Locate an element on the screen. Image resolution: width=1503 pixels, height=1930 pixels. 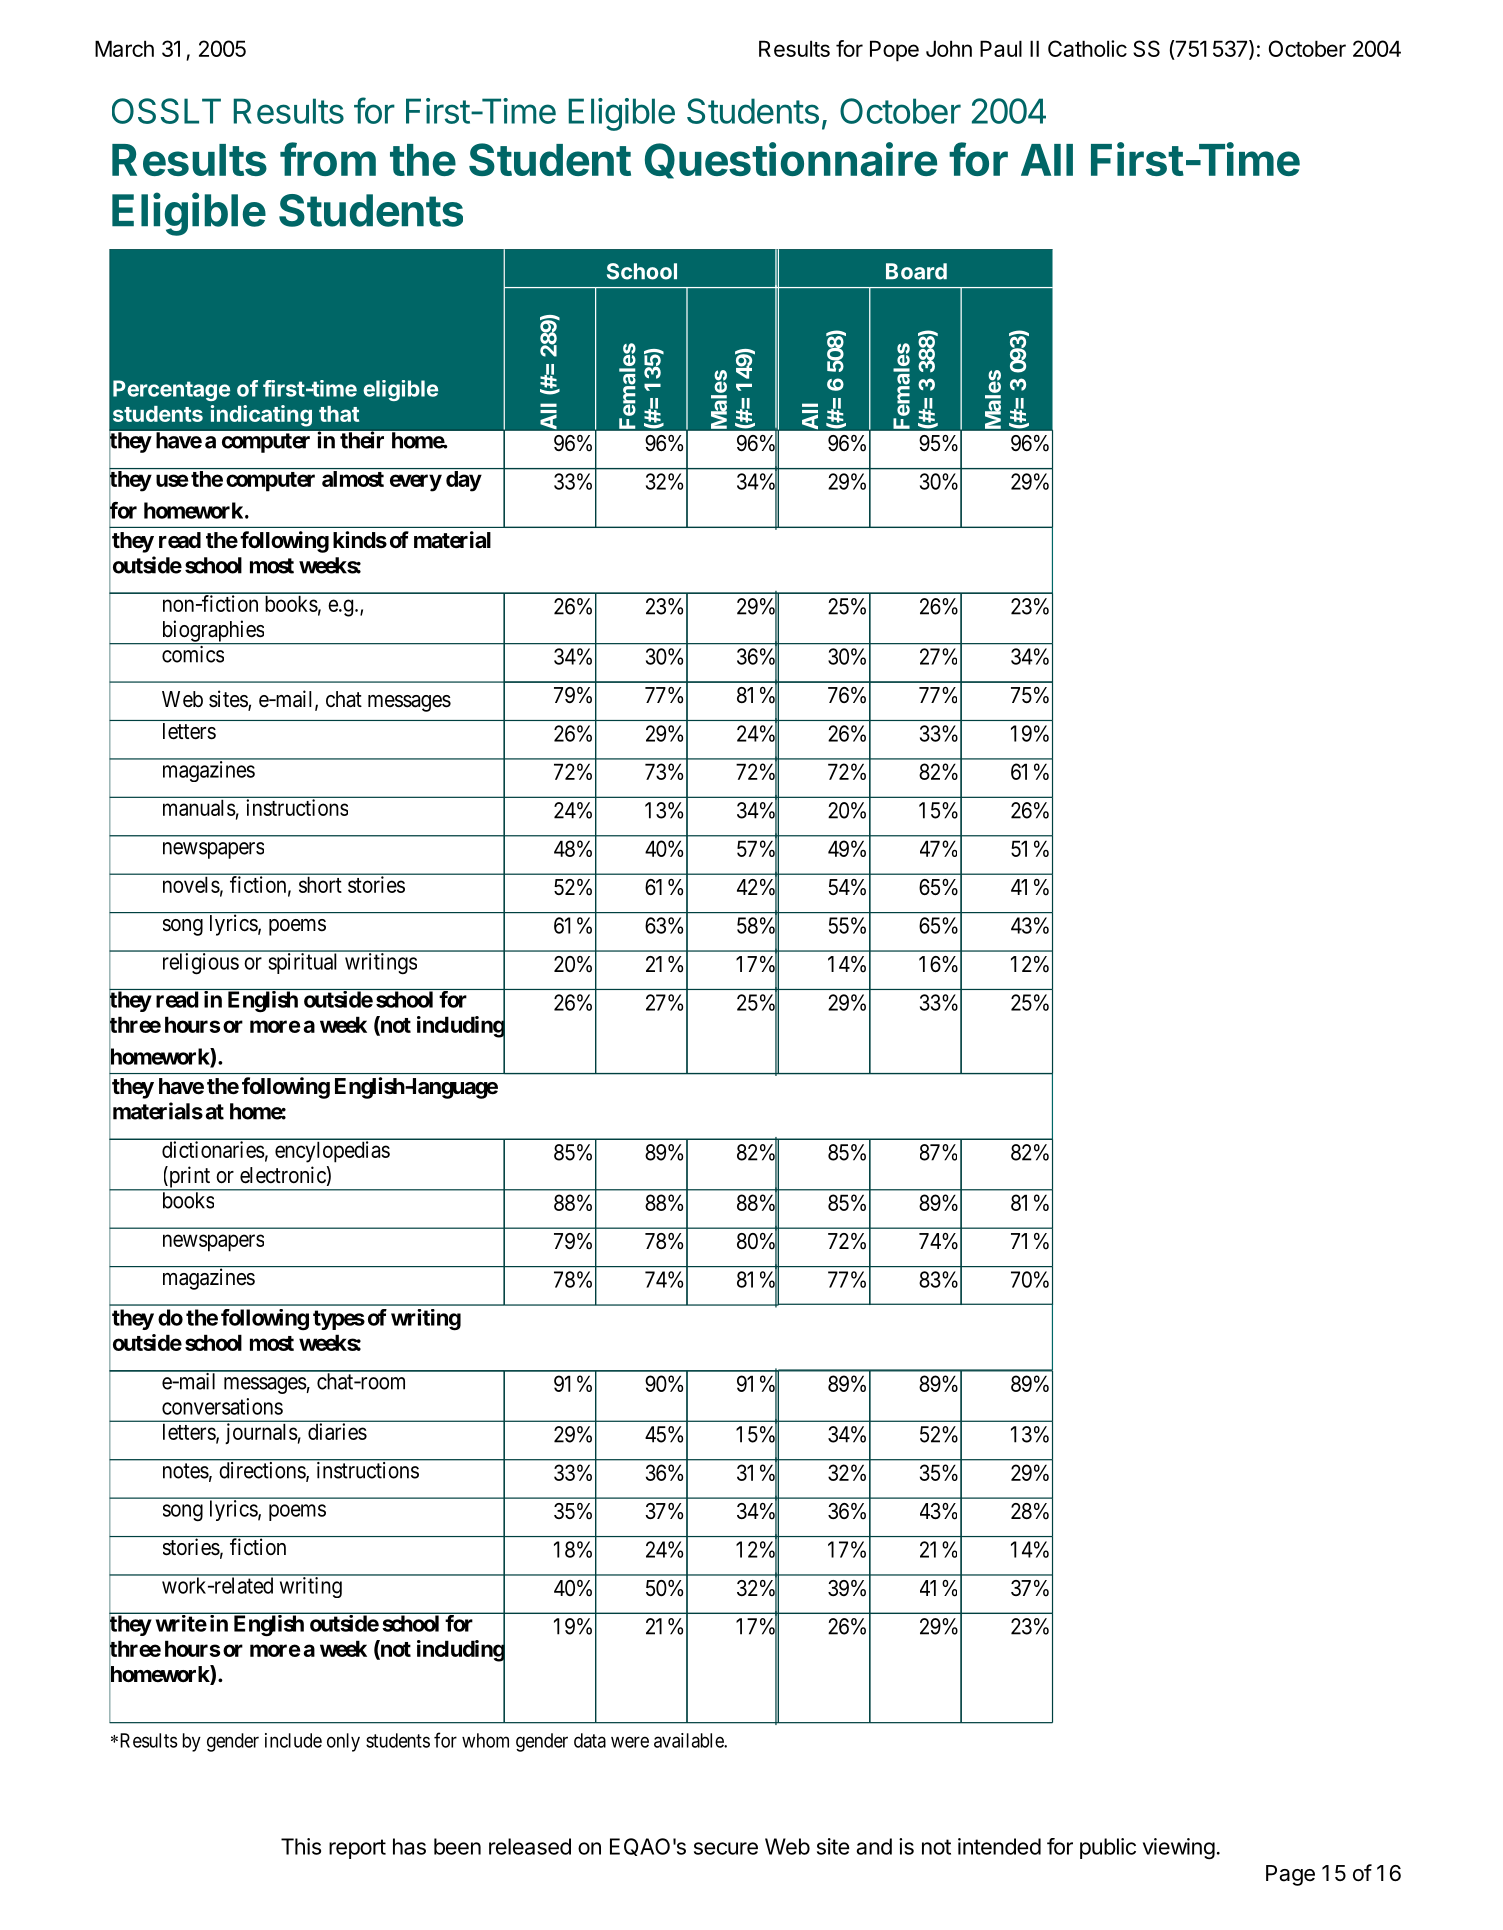
secure is located at coordinates (726, 1848).
